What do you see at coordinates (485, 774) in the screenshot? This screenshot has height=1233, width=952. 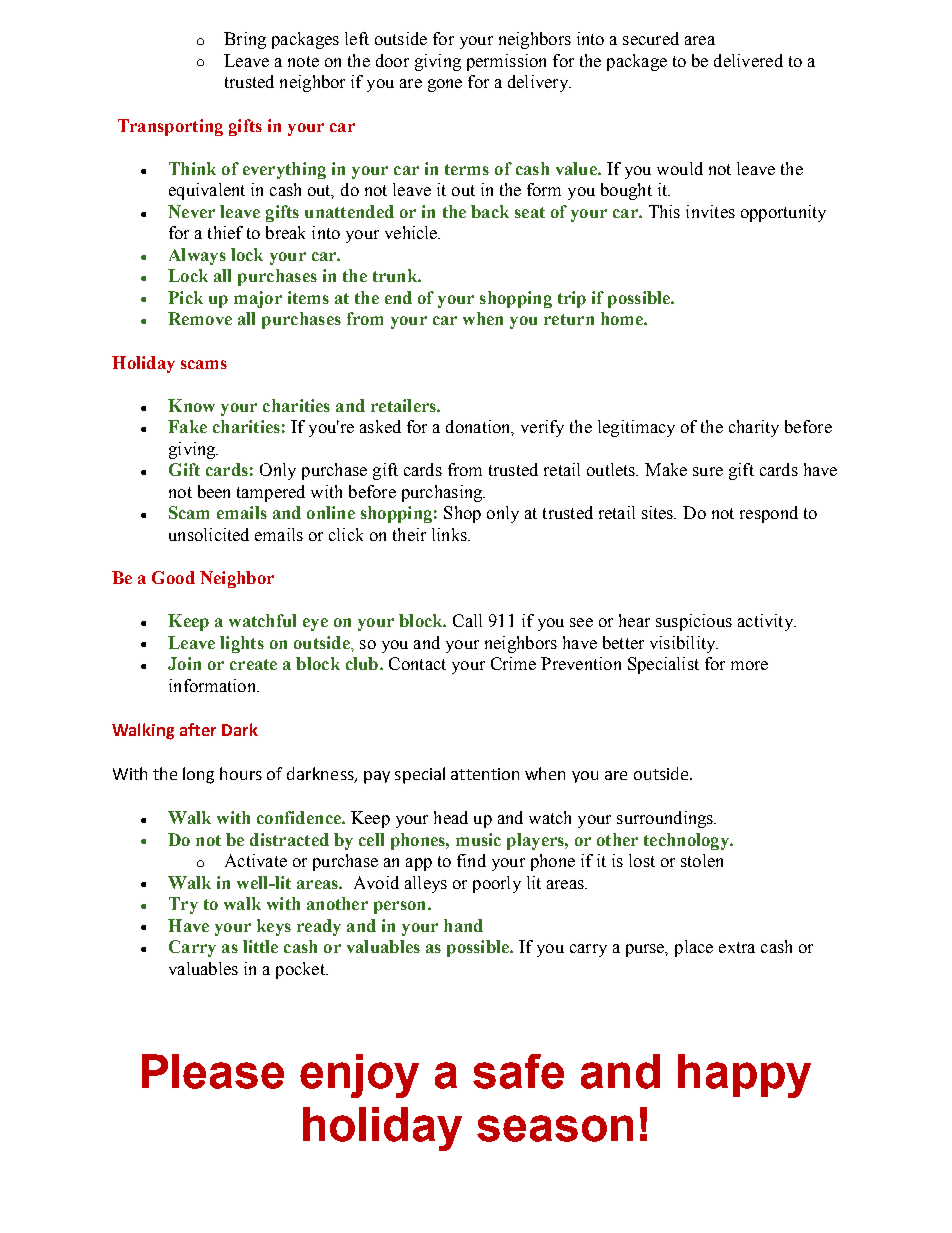 I see `attention` at bounding box center [485, 774].
